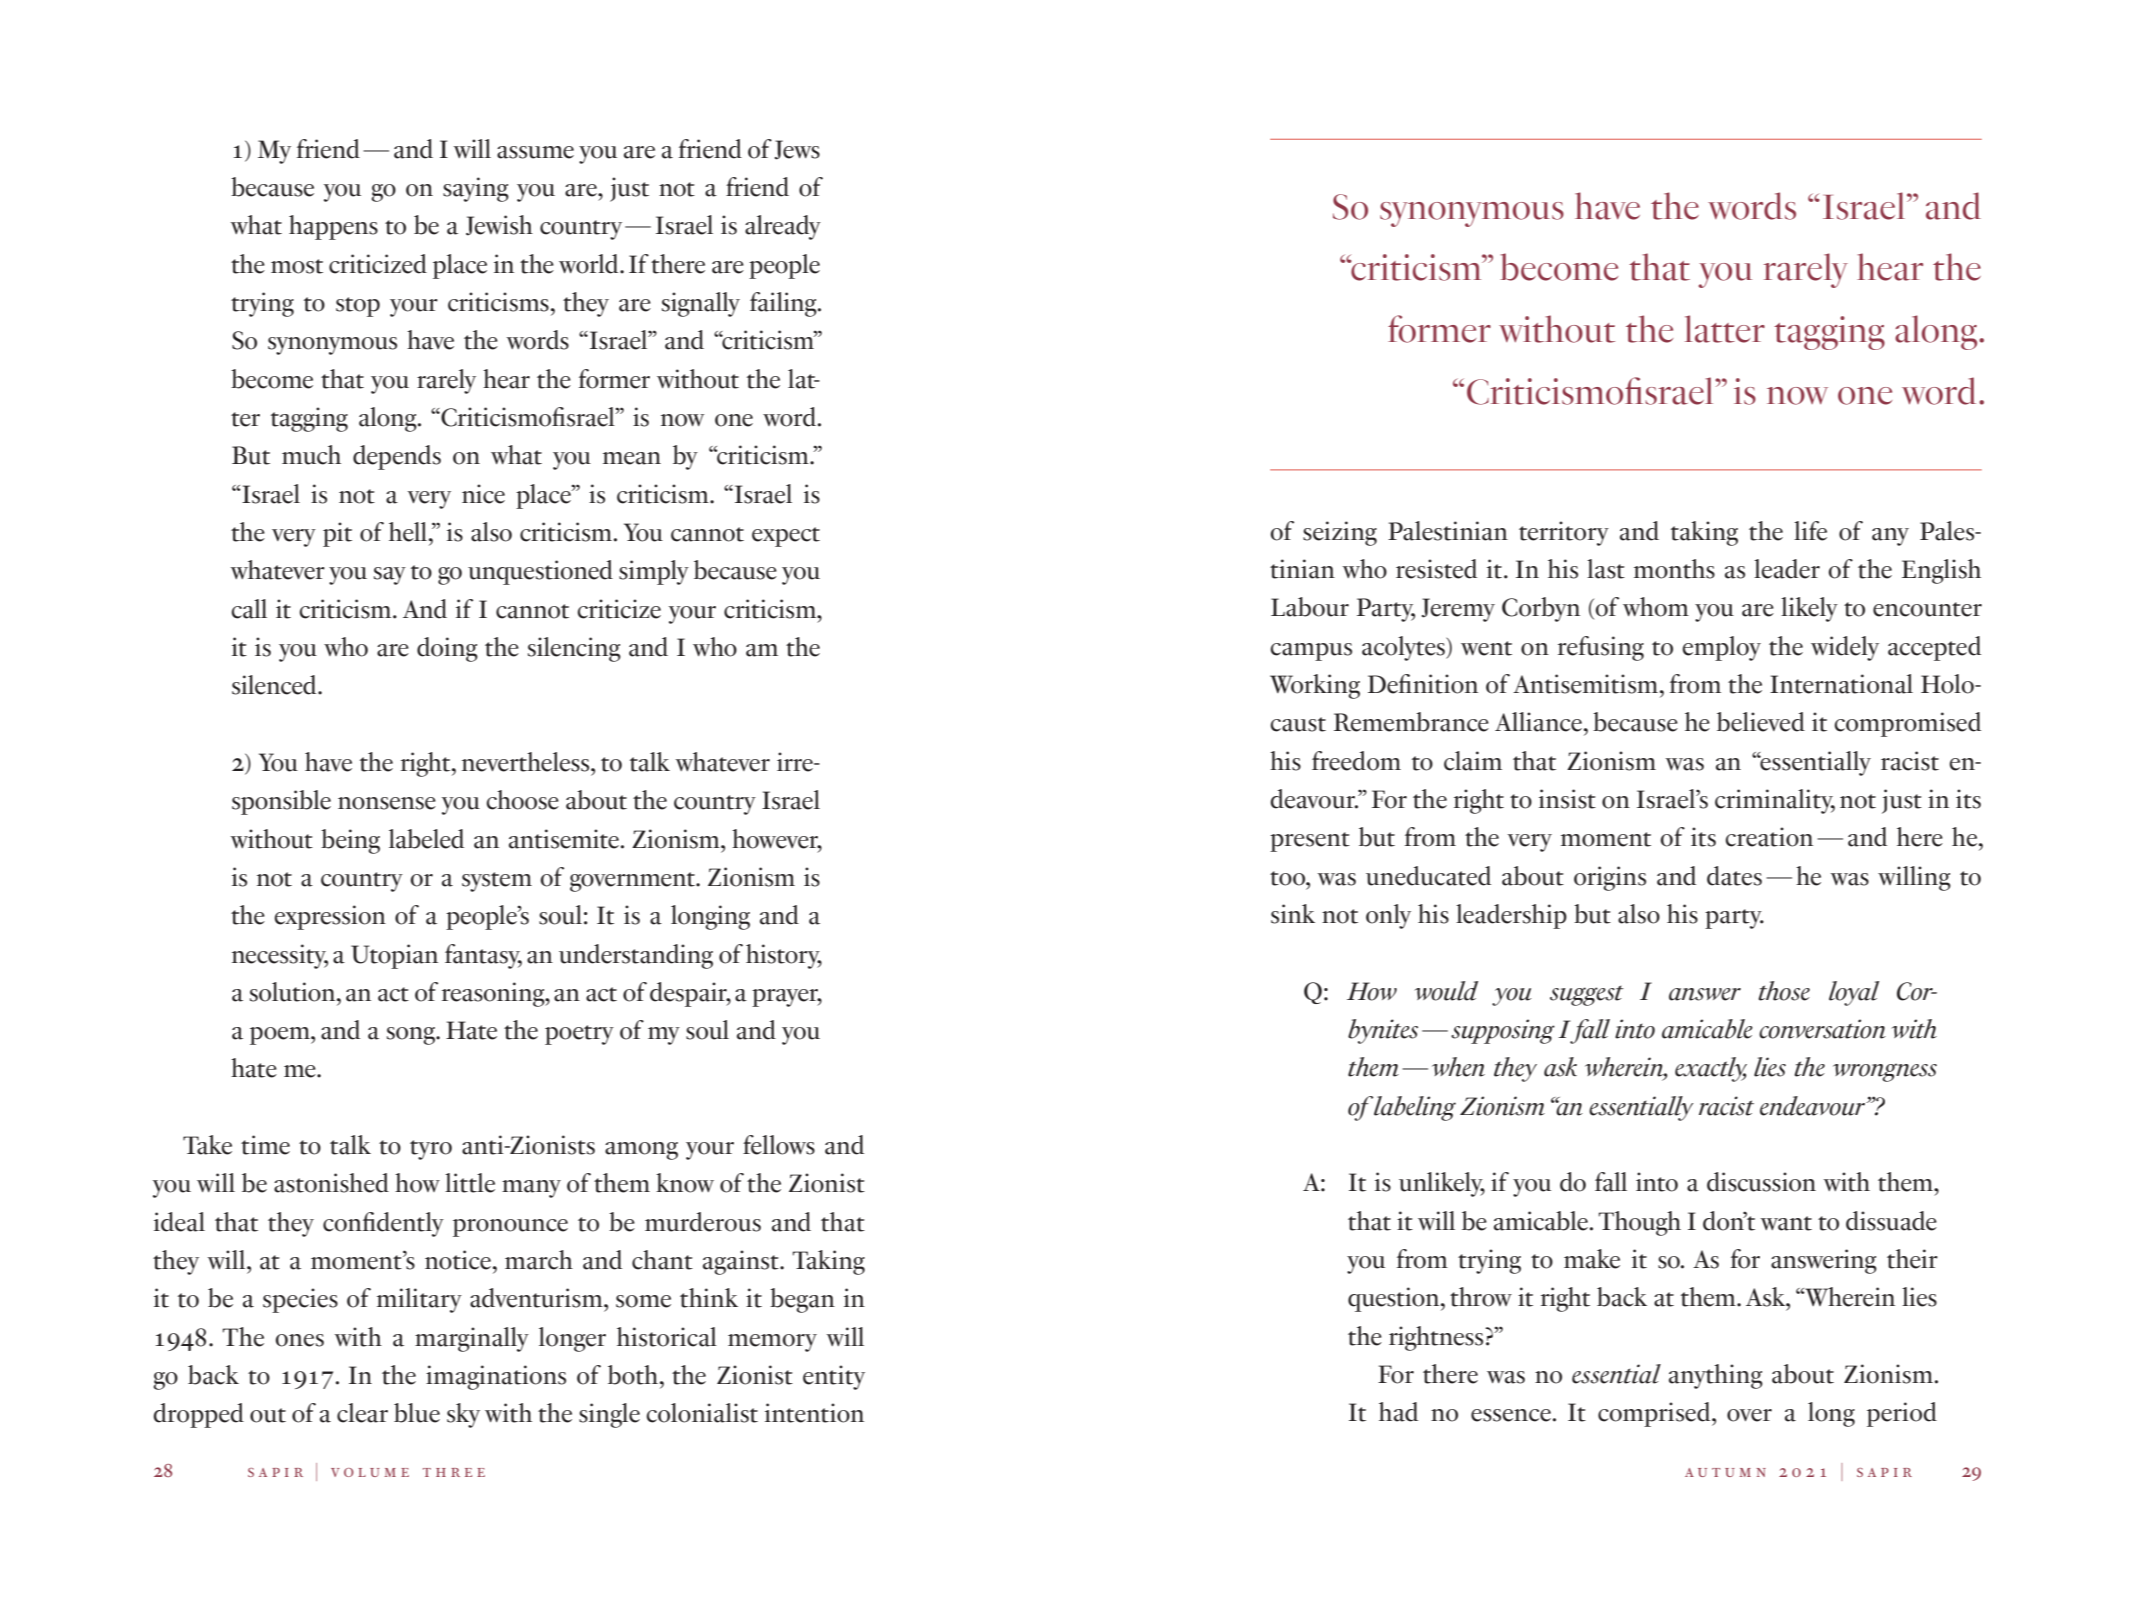 The height and width of the screenshot is (1602, 2135). What do you see at coordinates (522, 800) in the screenshot?
I see `choose` at bounding box center [522, 800].
